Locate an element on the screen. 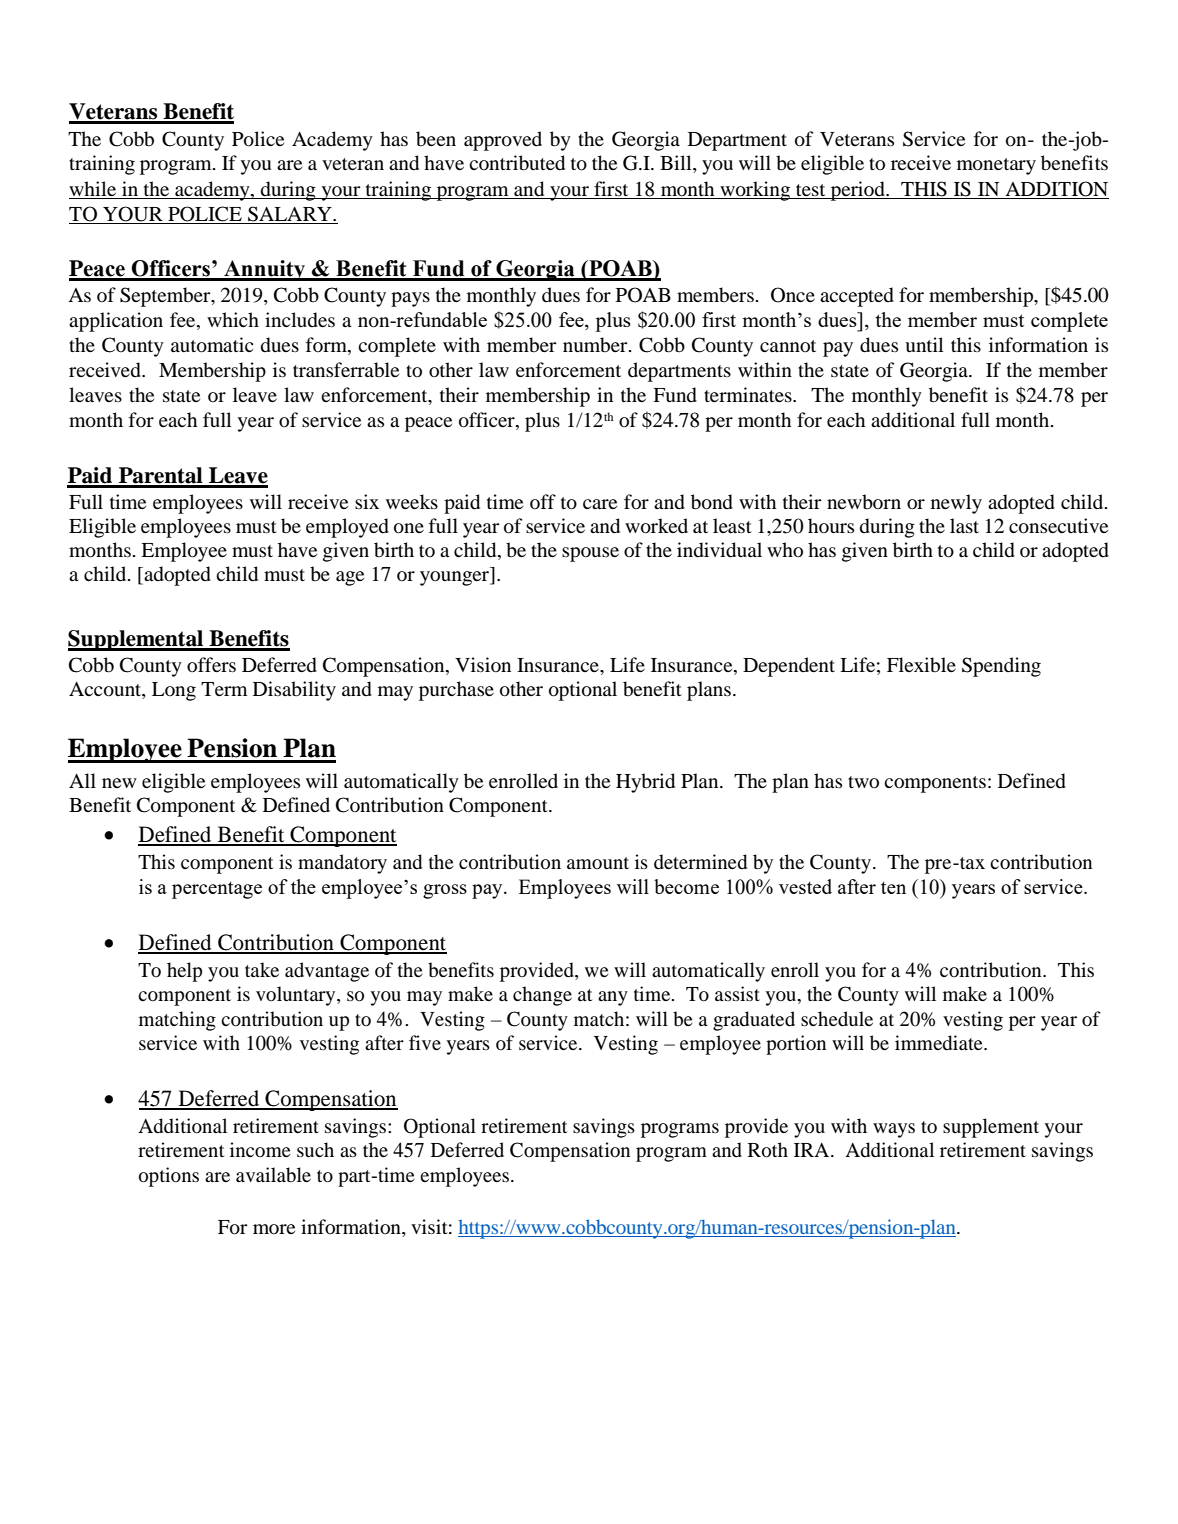 Image resolution: width=1178 pixels, height=1524 pixels. help is located at coordinates (184, 972).
